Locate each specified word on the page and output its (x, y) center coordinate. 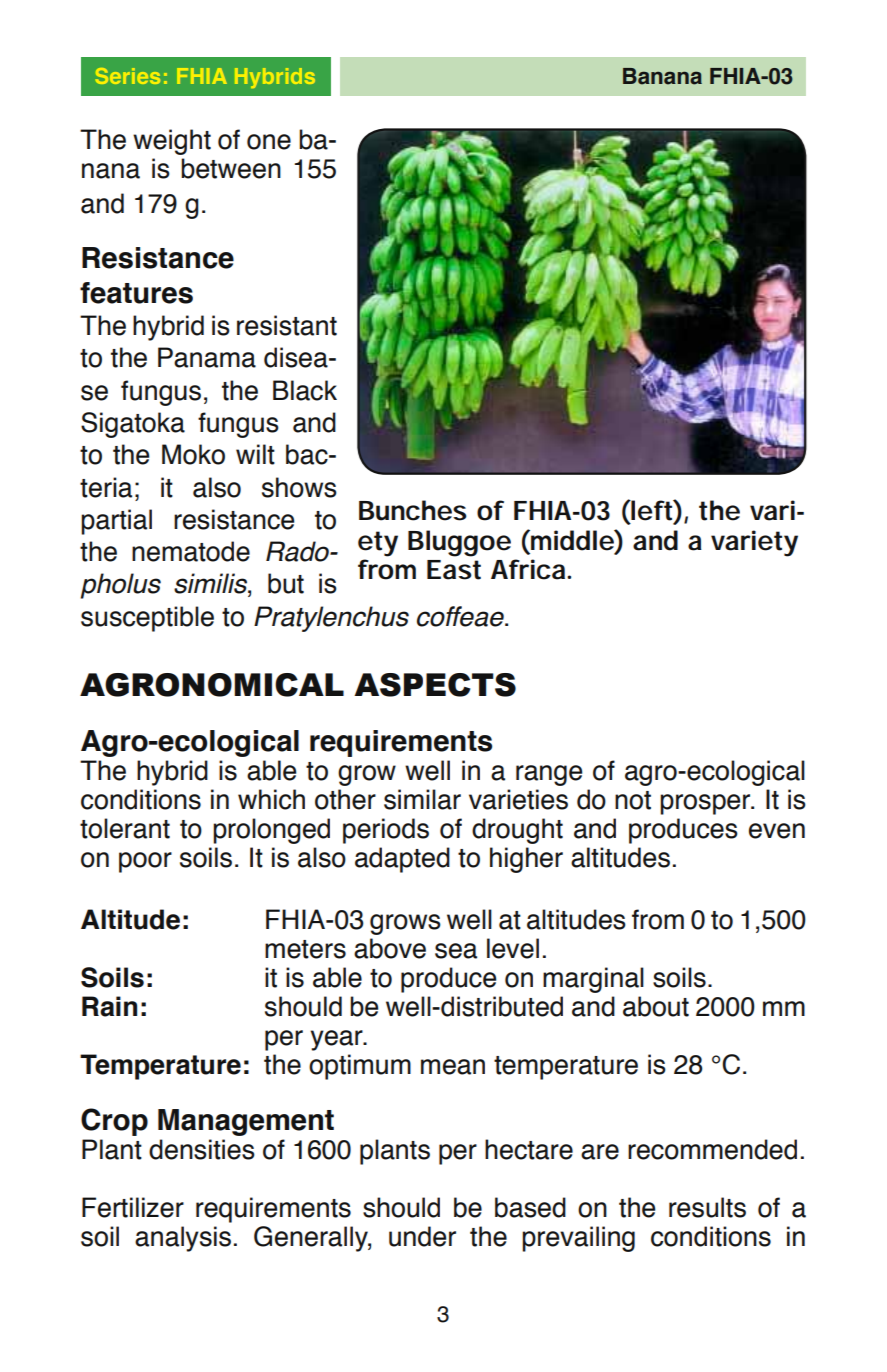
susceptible (147, 619)
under (422, 1236)
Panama (207, 357)
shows (299, 487)
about (656, 1006)
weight (172, 142)
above (390, 948)
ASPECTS (435, 685)
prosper (706, 804)
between (231, 168)
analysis (183, 1239)
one (269, 142)
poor (145, 862)
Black (305, 390)
